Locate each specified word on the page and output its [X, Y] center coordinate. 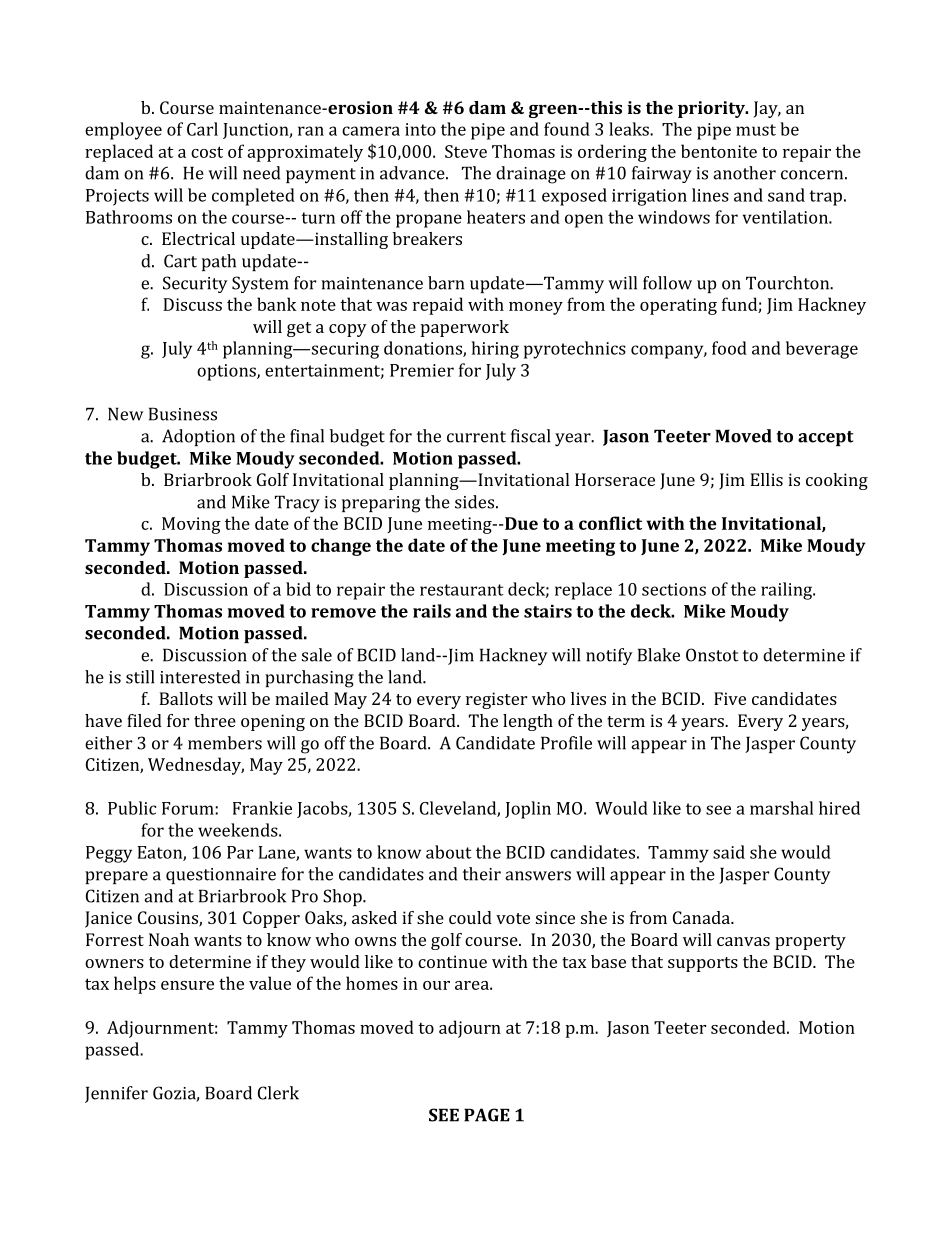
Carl [202, 129]
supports [703, 964]
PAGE [487, 1115]
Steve [466, 151]
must [756, 130]
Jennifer [116, 1094]
